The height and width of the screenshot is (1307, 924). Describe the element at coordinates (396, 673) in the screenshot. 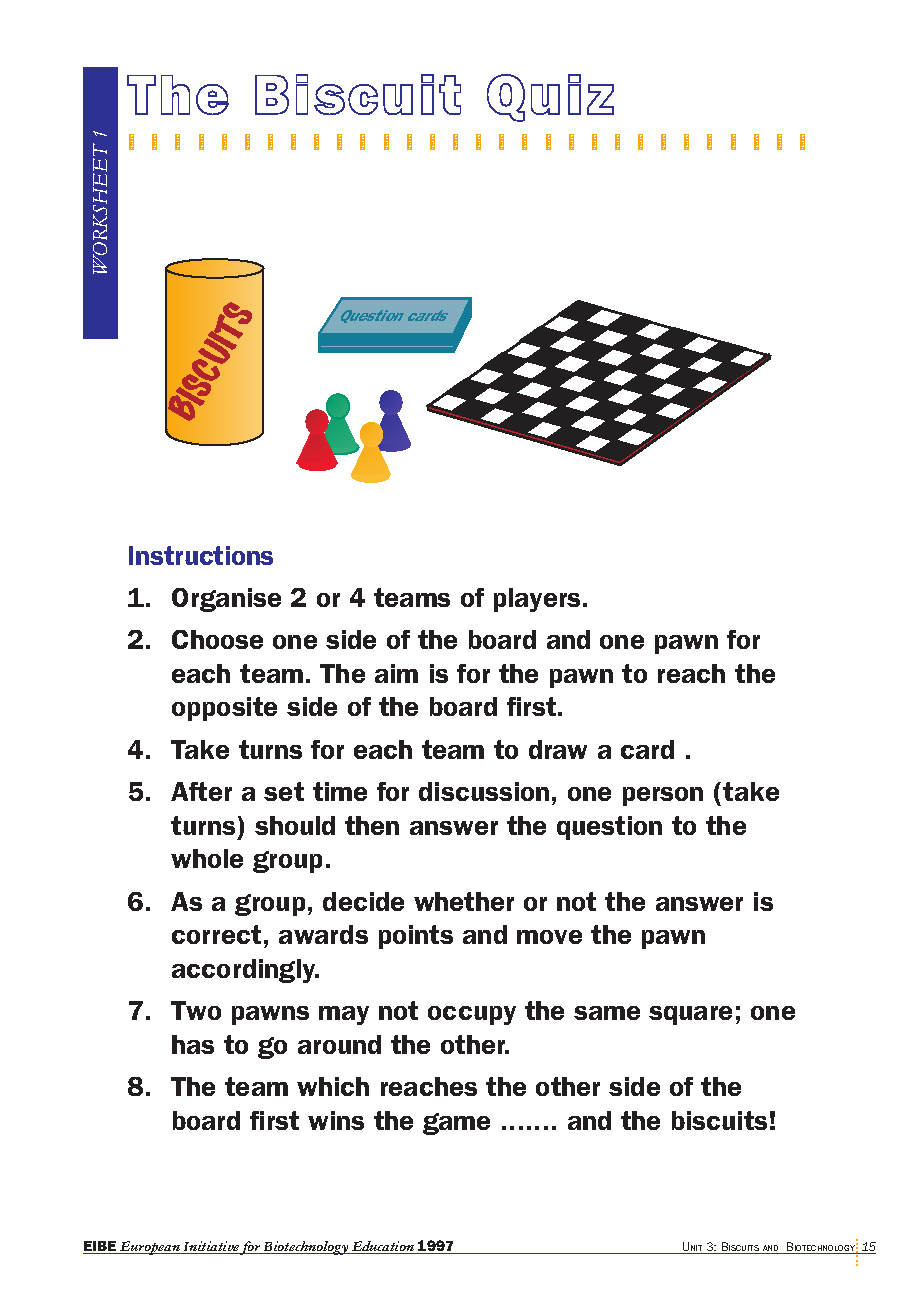

I see `aim` at that location.
